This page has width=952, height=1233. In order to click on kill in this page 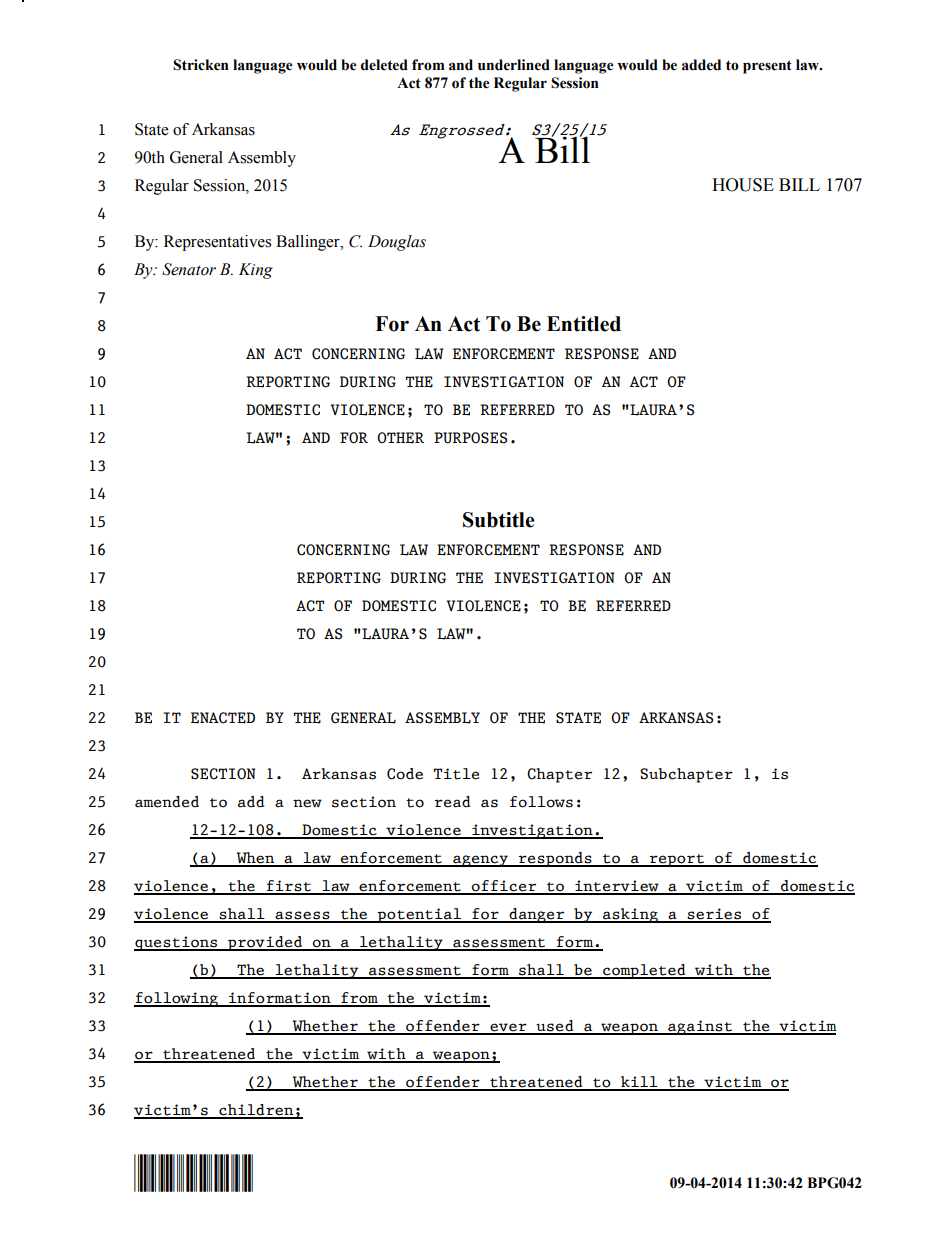, I will do `click(639, 1083)`.
